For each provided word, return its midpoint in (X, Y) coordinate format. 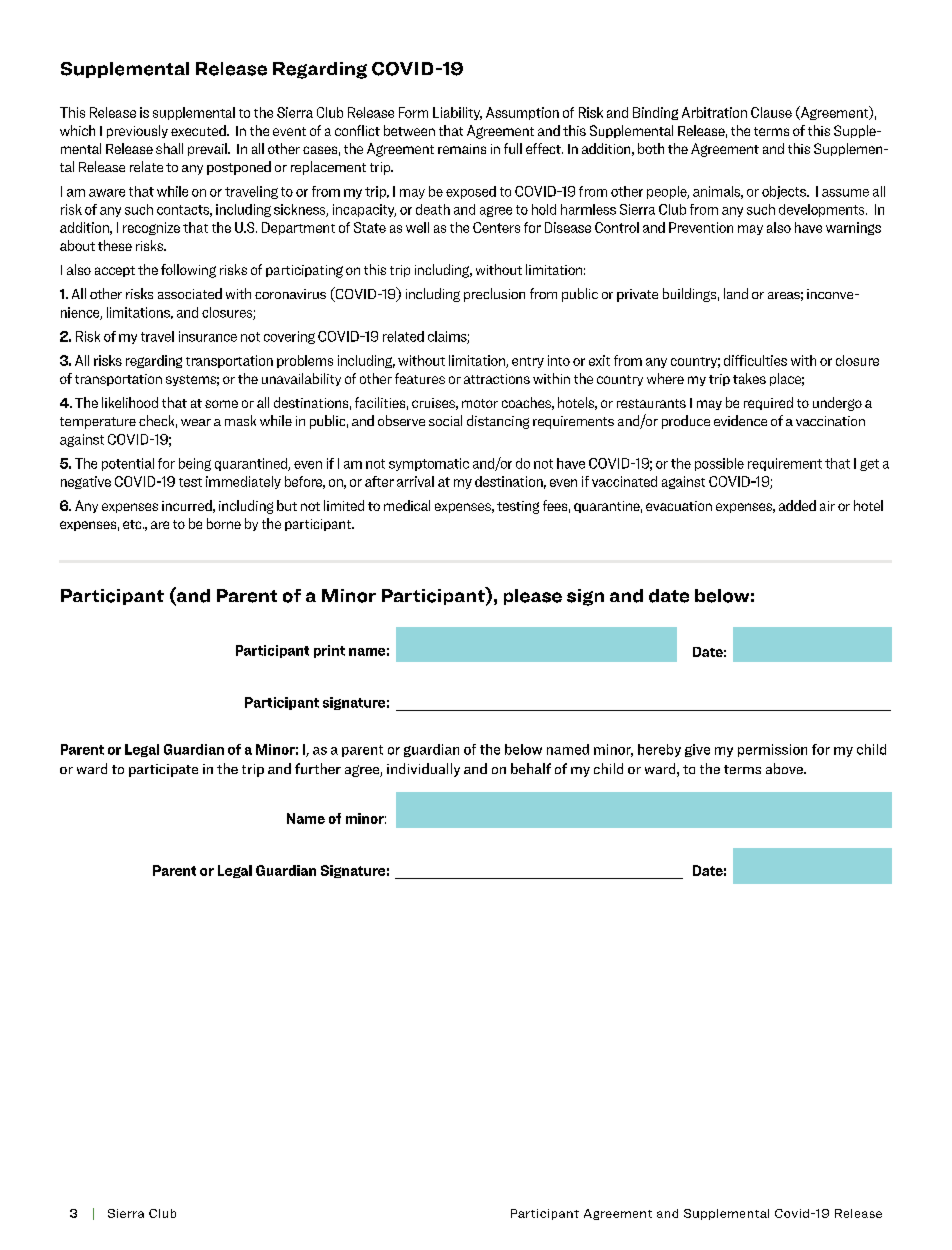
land (736, 293)
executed (199, 130)
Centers (496, 227)
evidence (740, 420)
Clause (771, 112)
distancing (498, 422)
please (533, 597)
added (797, 505)
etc (133, 524)
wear (196, 422)
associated (190, 293)
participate (163, 770)
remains (462, 149)
